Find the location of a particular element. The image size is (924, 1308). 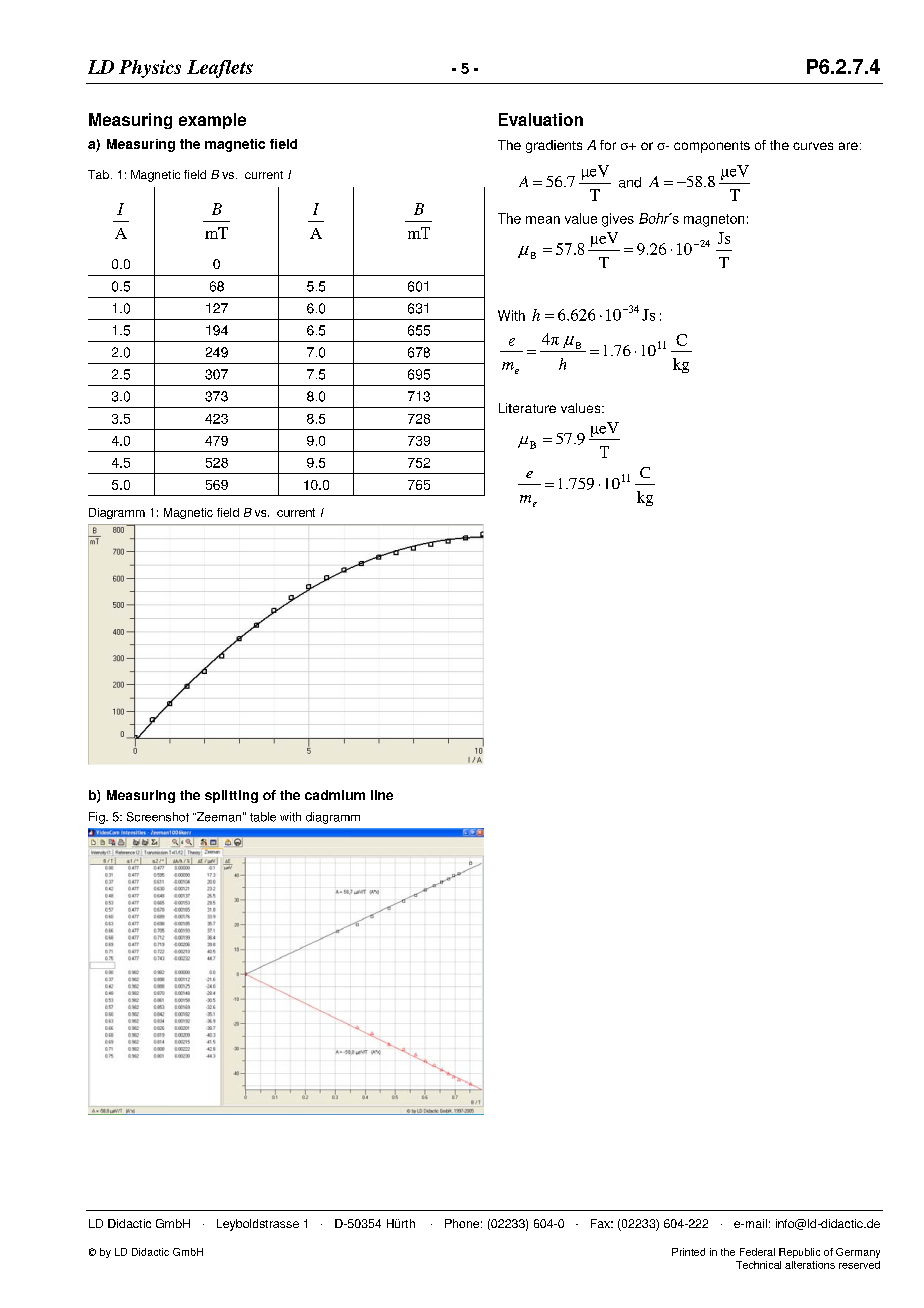

Screenshot is located at coordinates (158, 817).
